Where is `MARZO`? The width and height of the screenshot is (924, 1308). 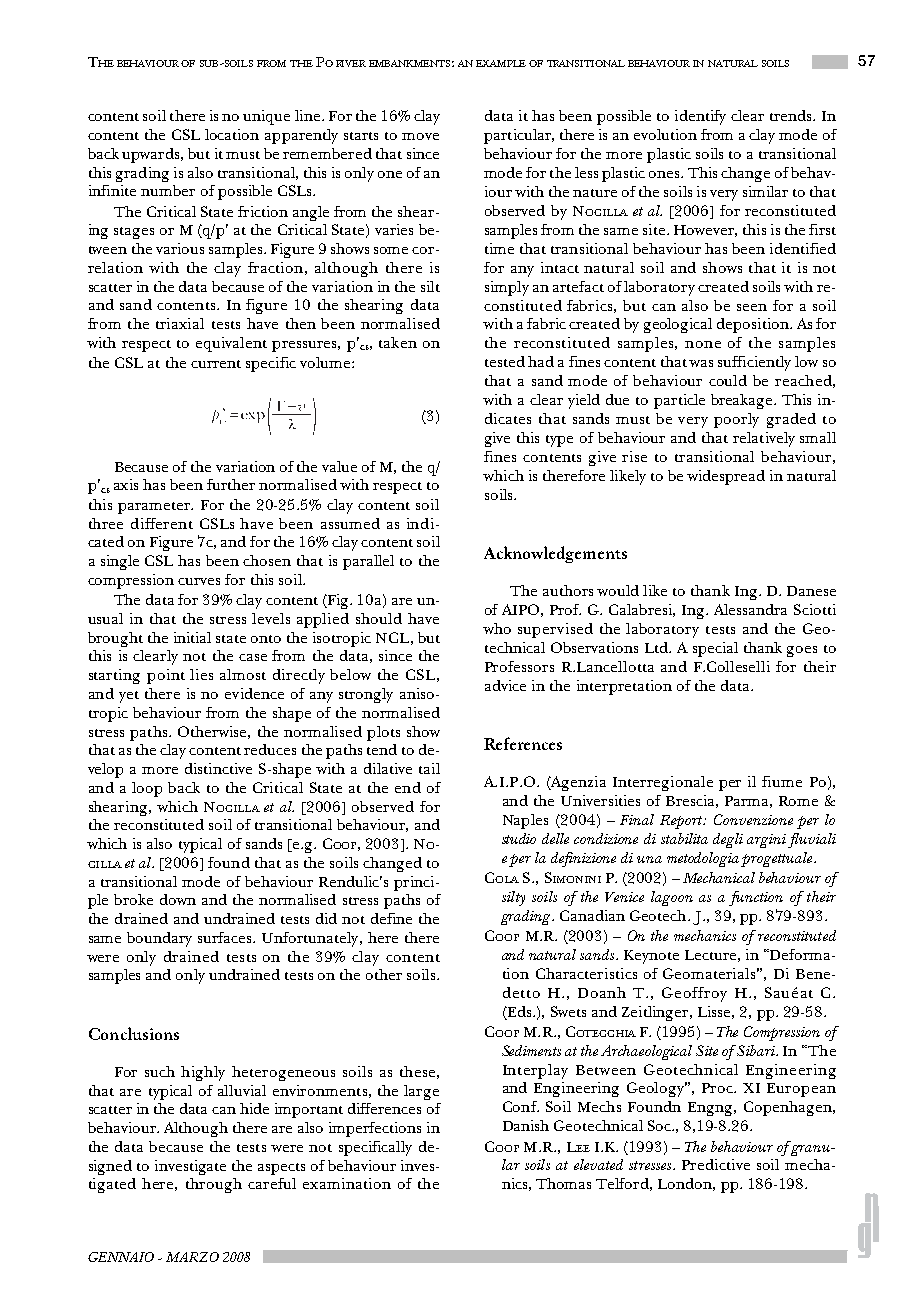
MARZO is located at coordinates (192, 1257).
